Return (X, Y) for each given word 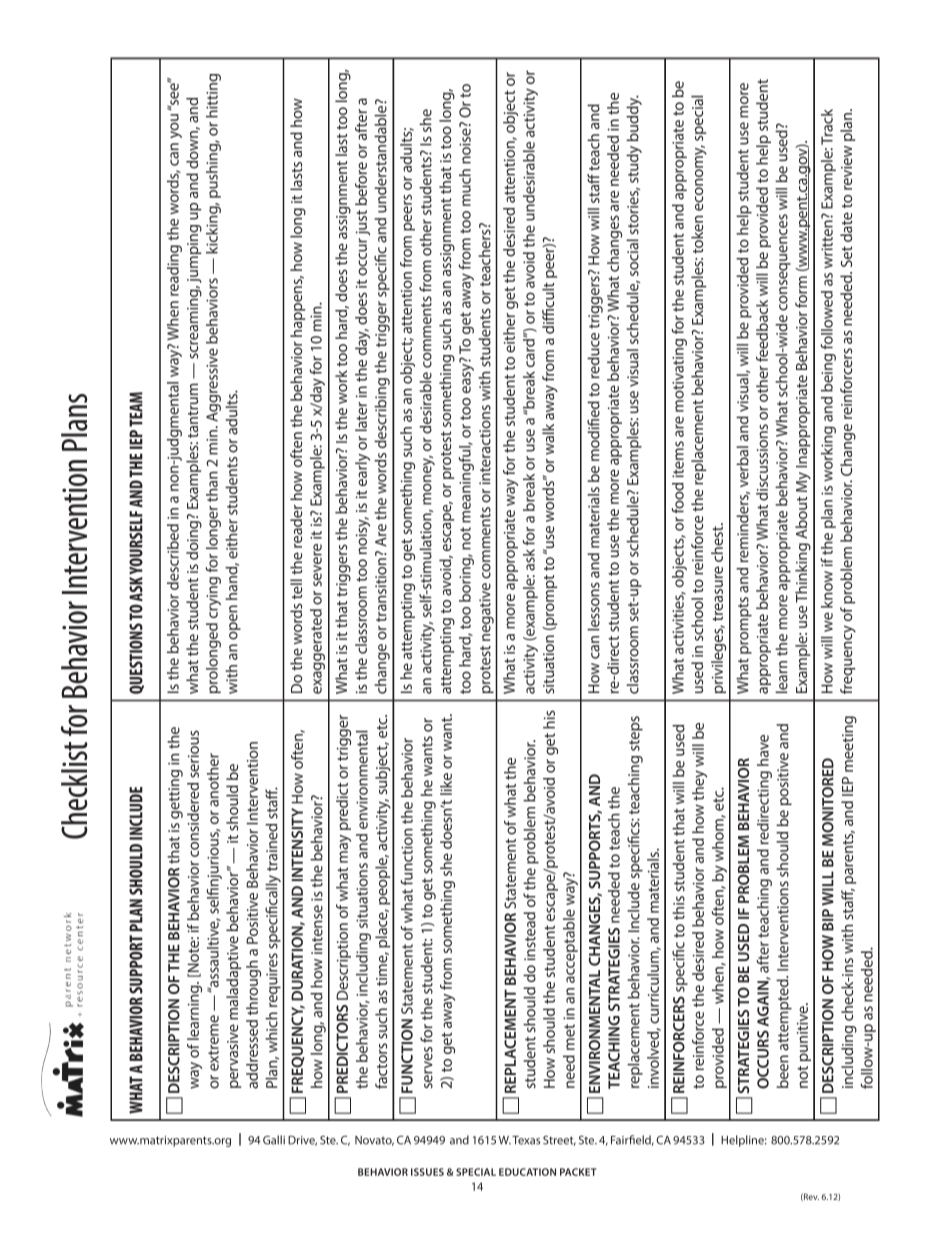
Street (559, 1140)
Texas (526, 1140)
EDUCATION (527, 1172)
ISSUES (427, 1172)
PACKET (578, 1172)
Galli (274, 1140)
